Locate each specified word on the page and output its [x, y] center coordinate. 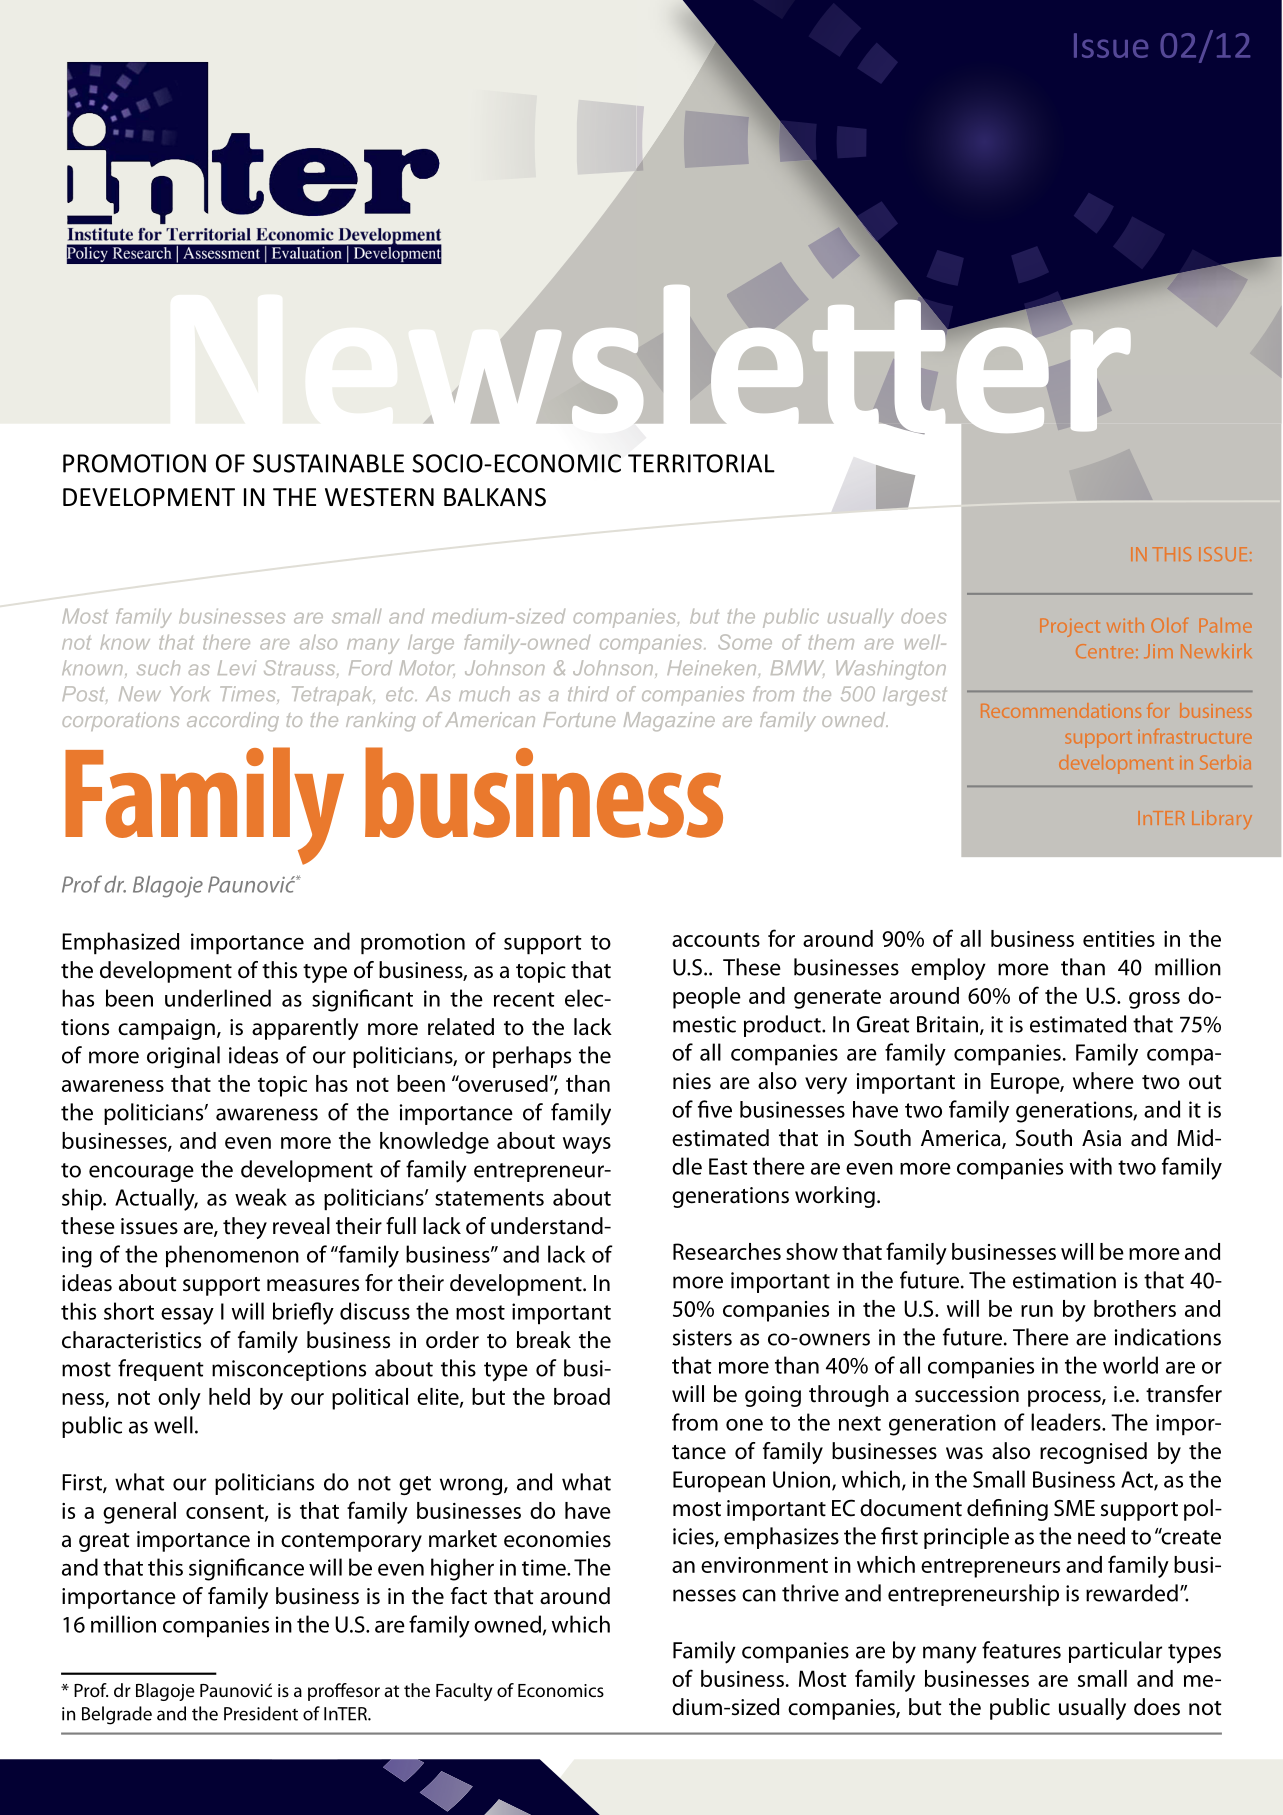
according [233, 721]
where [1103, 1081]
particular [1115, 1652]
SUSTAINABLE [328, 463]
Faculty [464, 1692]
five [715, 1109]
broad [582, 1396]
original [183, 1057]
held [229, 1396]
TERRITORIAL [701, 463]
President [261, 1713]
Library [1222, 819]
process [1065, 1398]
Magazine [669, 721]
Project [1070, 627]
